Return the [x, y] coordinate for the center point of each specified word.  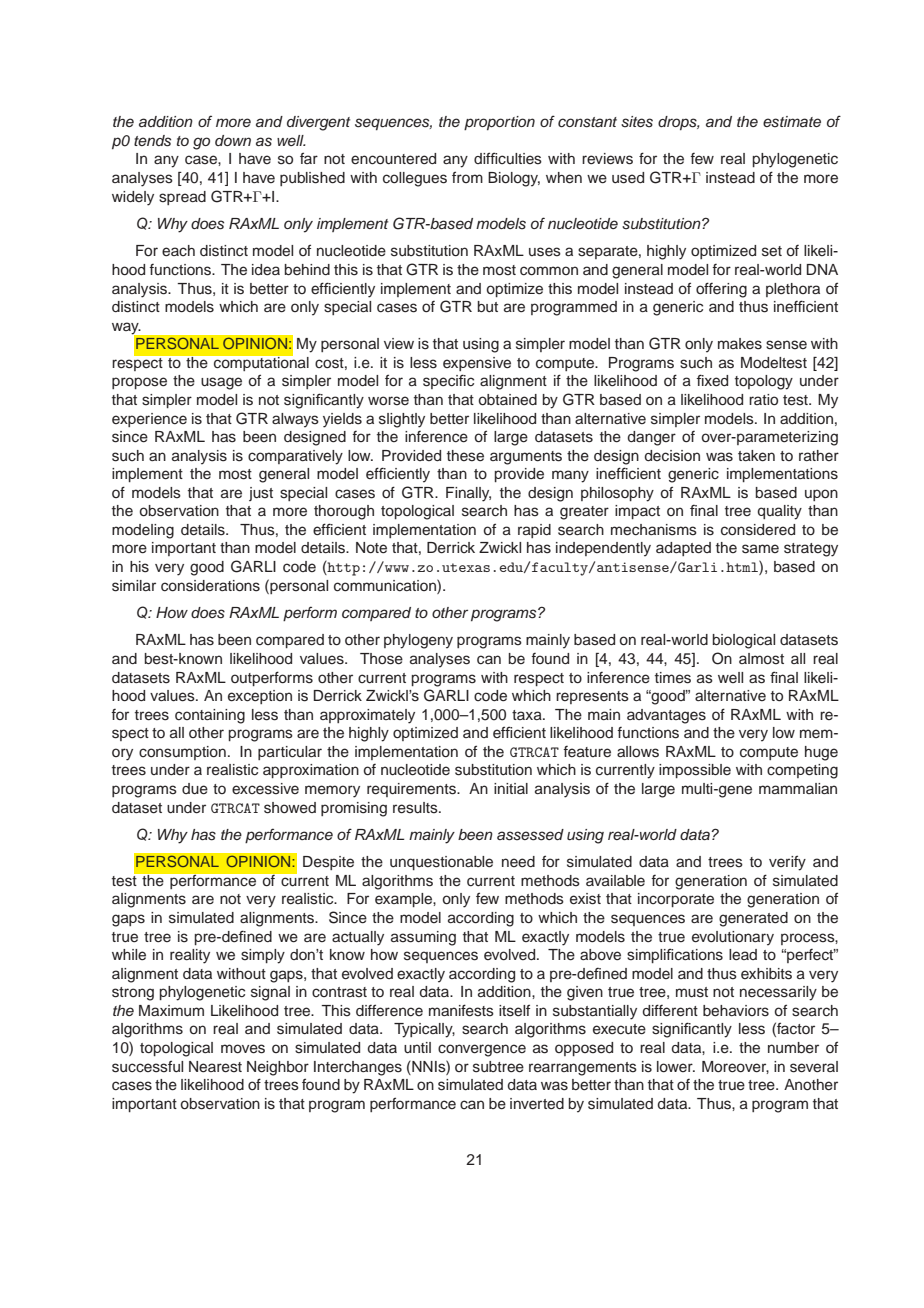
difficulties [508, 158]
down [233, 140]
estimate [792, 122]
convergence [482, 1050]
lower [676, 1067]
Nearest [215, 1067]
